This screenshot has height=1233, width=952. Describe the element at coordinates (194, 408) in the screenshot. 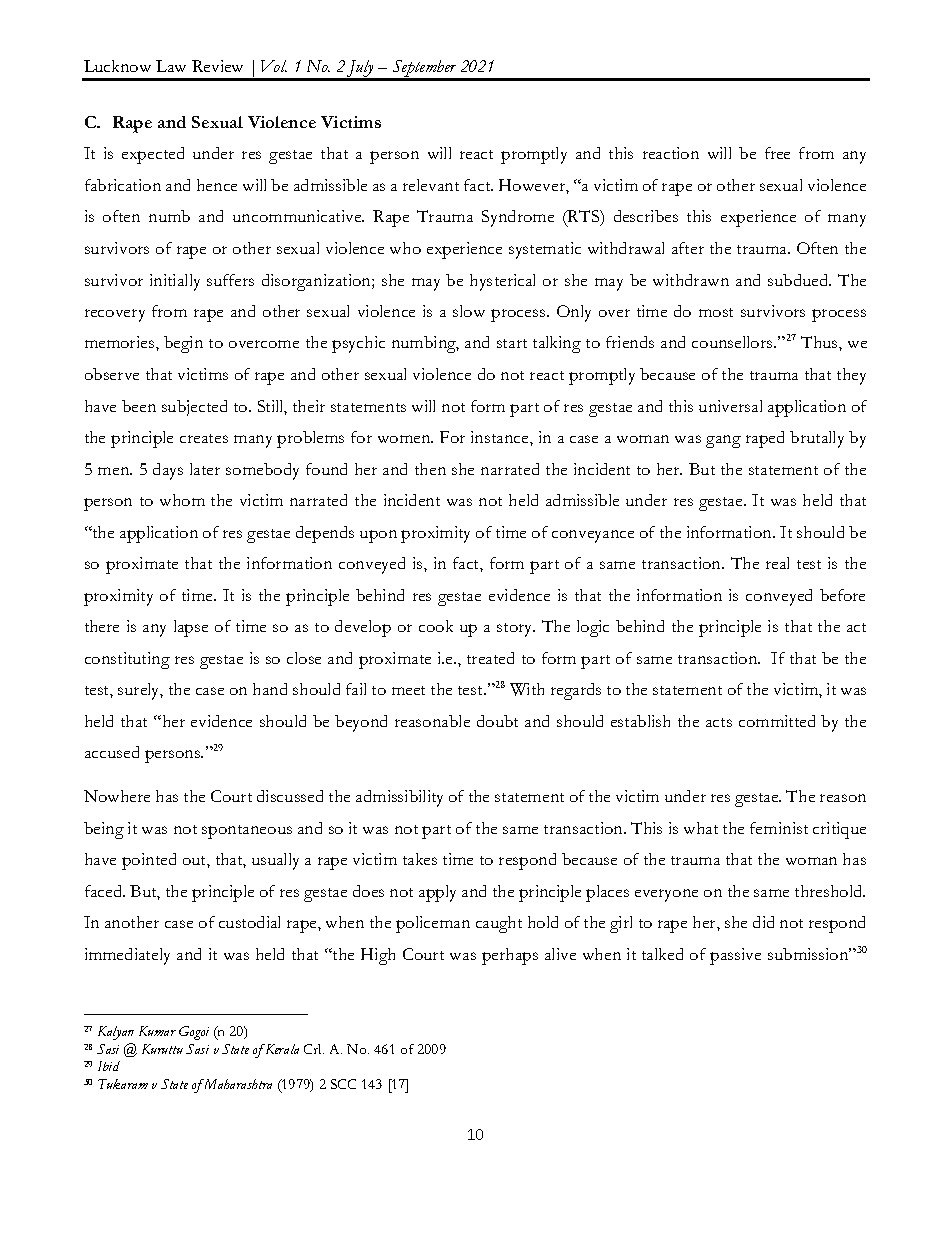

I see `subjected` at that location.
